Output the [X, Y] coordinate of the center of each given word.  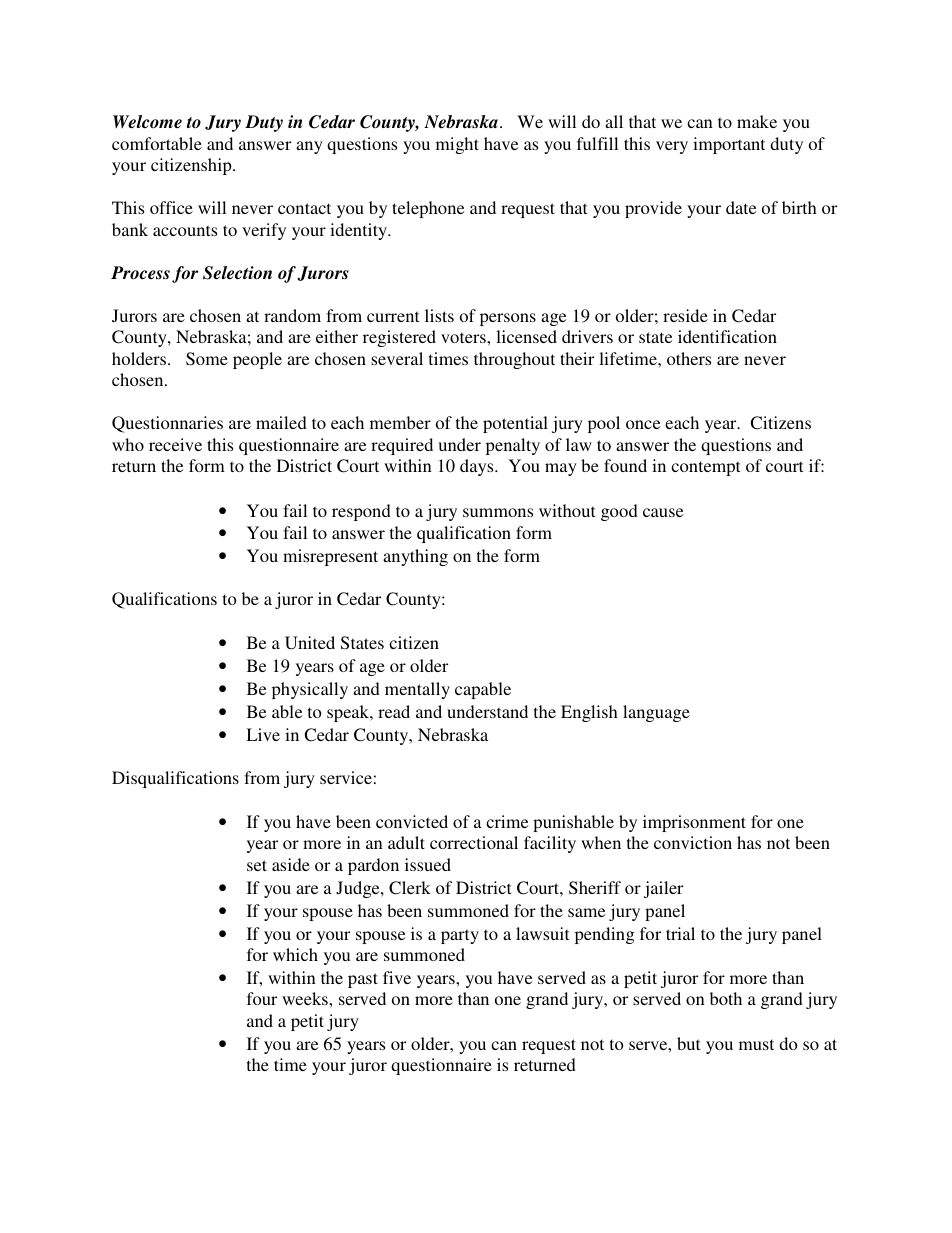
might [457, 145]
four [262, 998]
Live [263, 734]
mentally [417, 690]
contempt [705, 468]
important [729, 145]
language [656, 713]
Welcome [147, 122]
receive [175, 444]
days [478, 467]
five [397, 977]
